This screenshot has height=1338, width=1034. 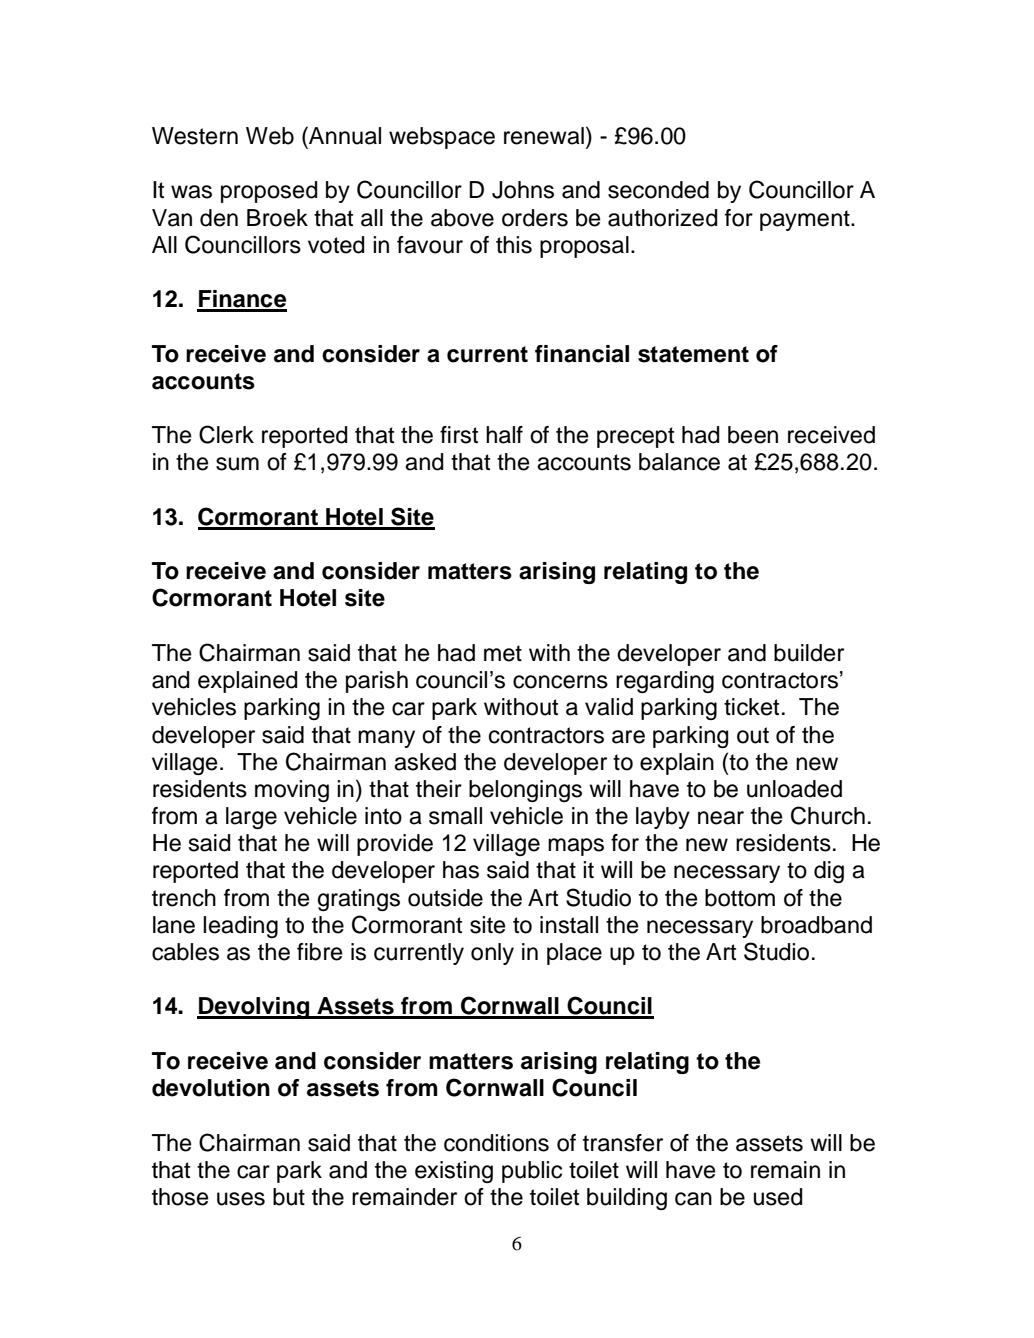 I want to click on met, so click(x=503, y=653).
